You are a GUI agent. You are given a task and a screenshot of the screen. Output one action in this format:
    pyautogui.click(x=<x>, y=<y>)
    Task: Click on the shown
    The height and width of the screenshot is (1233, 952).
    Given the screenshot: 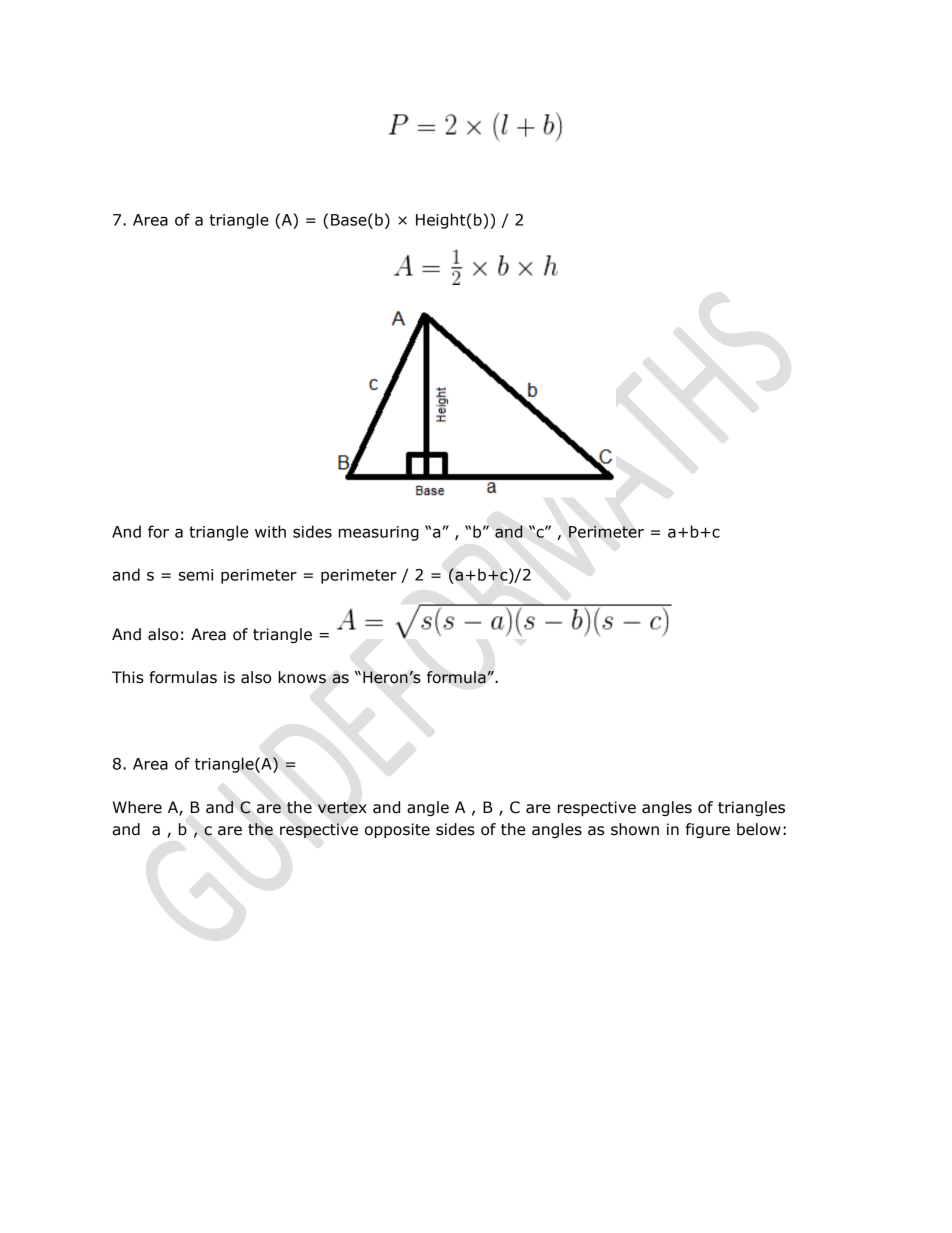 What is the action you would take?
    pyautogui.click(x=635, y=829)
